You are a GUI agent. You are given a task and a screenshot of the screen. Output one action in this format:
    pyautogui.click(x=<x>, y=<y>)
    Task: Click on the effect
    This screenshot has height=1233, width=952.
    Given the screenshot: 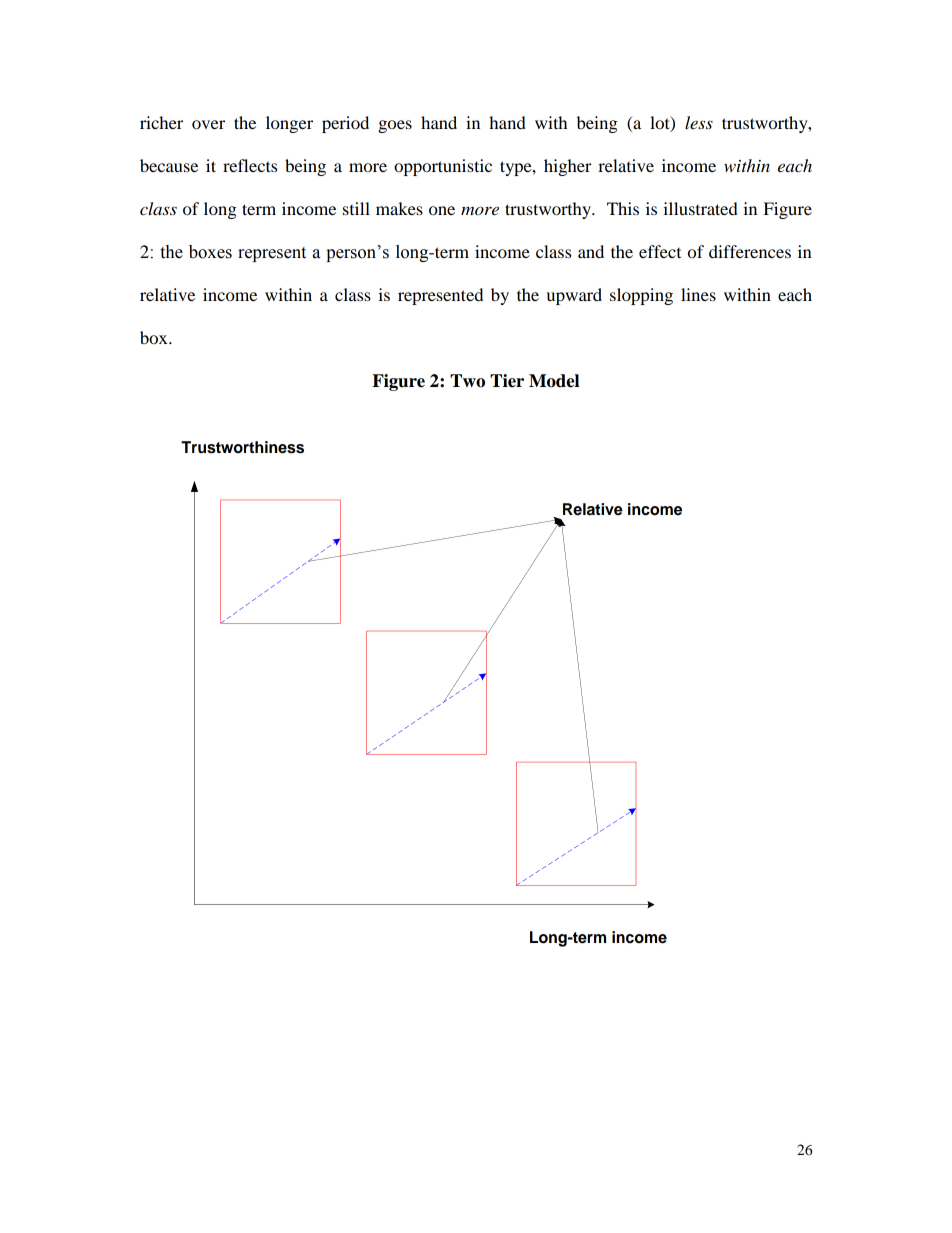 What is the action you would take?
    pyautogui.click(x=660, y=251)
